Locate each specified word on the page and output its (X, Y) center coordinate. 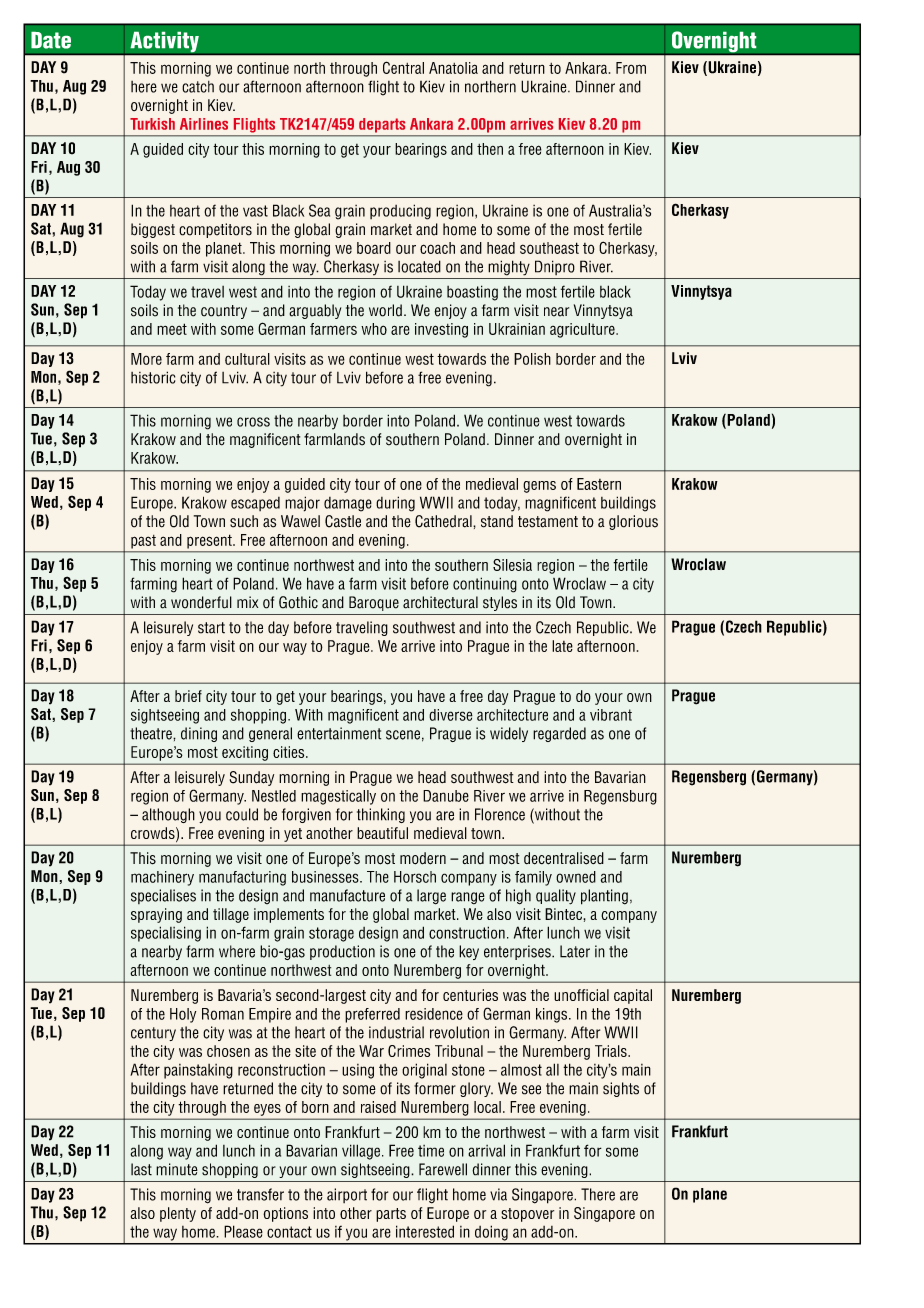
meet (172, 329)
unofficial (581, 995)
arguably (315, 311)
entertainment (339, 733)
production (342, 952)
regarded (559, 734)
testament (548, 522)
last (141, 1169)
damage (348, 504)
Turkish (152, 124)
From (631, 68)
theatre (152, 733)
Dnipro (555, 267)
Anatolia (453, 68)
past (143, 542)
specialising (166, 934)
